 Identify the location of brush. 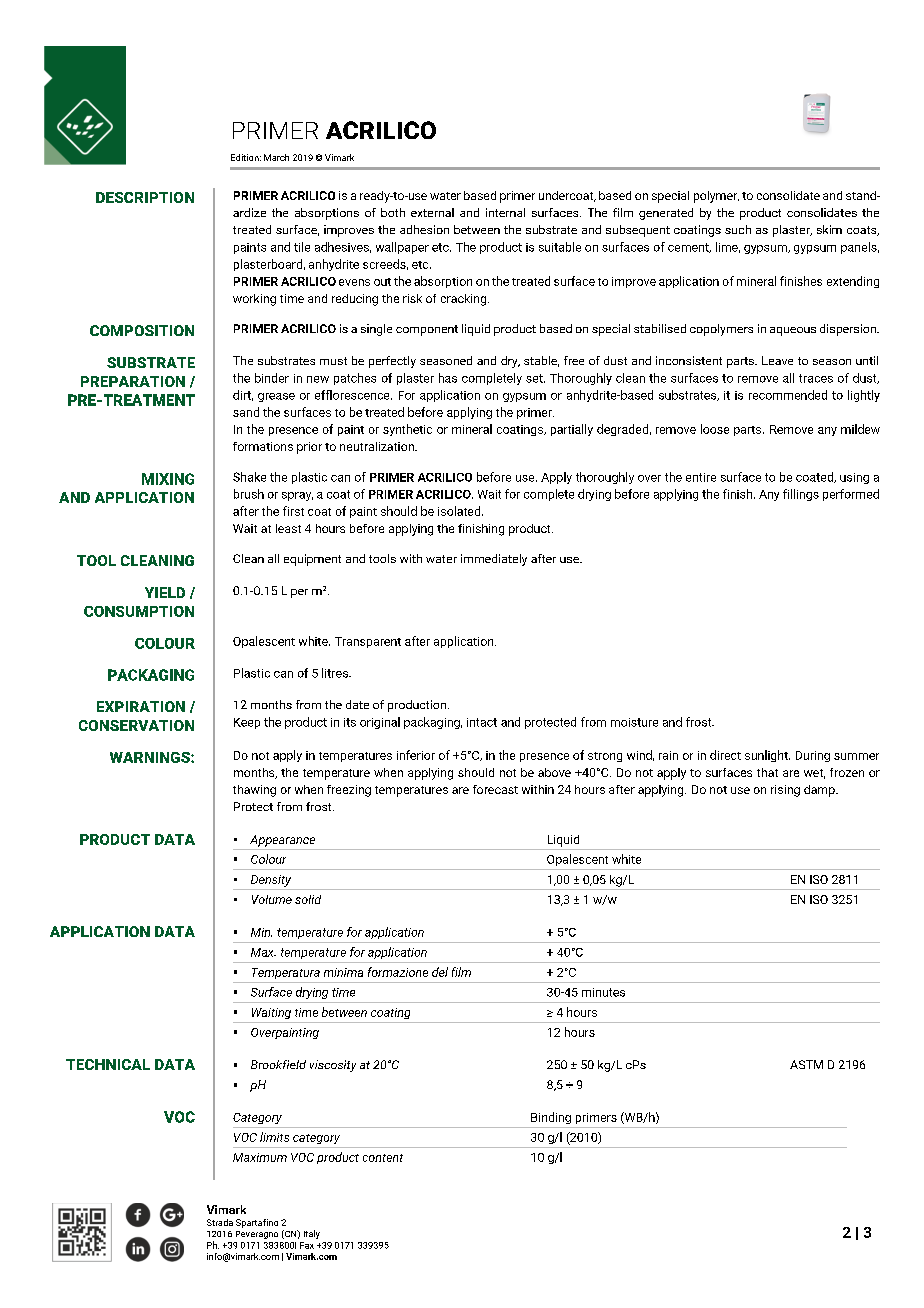
(249, 494).
